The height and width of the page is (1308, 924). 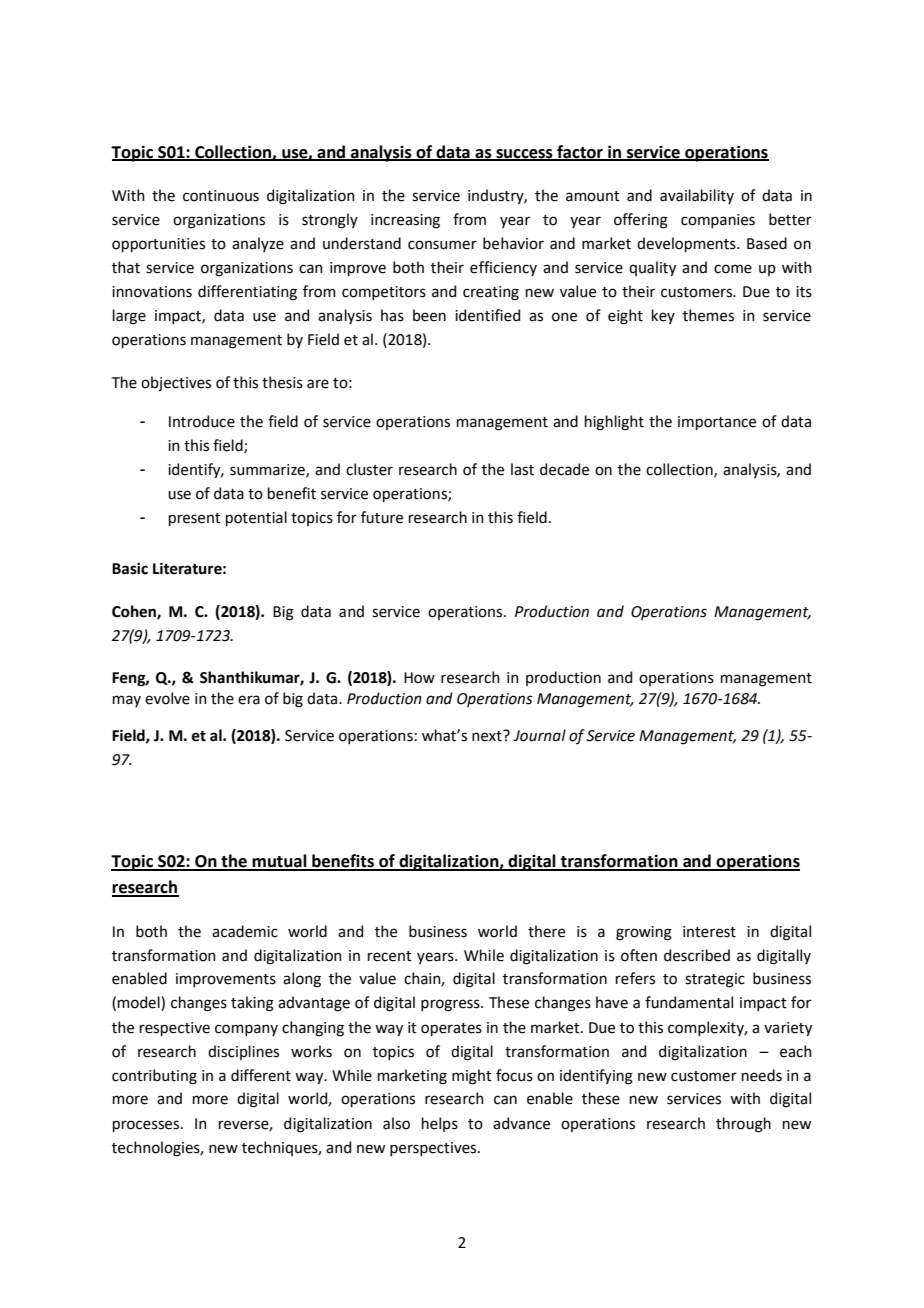 What do you see at coordinates (488, 736) in the page?
I see `next` at bounding box center [488, 736].
